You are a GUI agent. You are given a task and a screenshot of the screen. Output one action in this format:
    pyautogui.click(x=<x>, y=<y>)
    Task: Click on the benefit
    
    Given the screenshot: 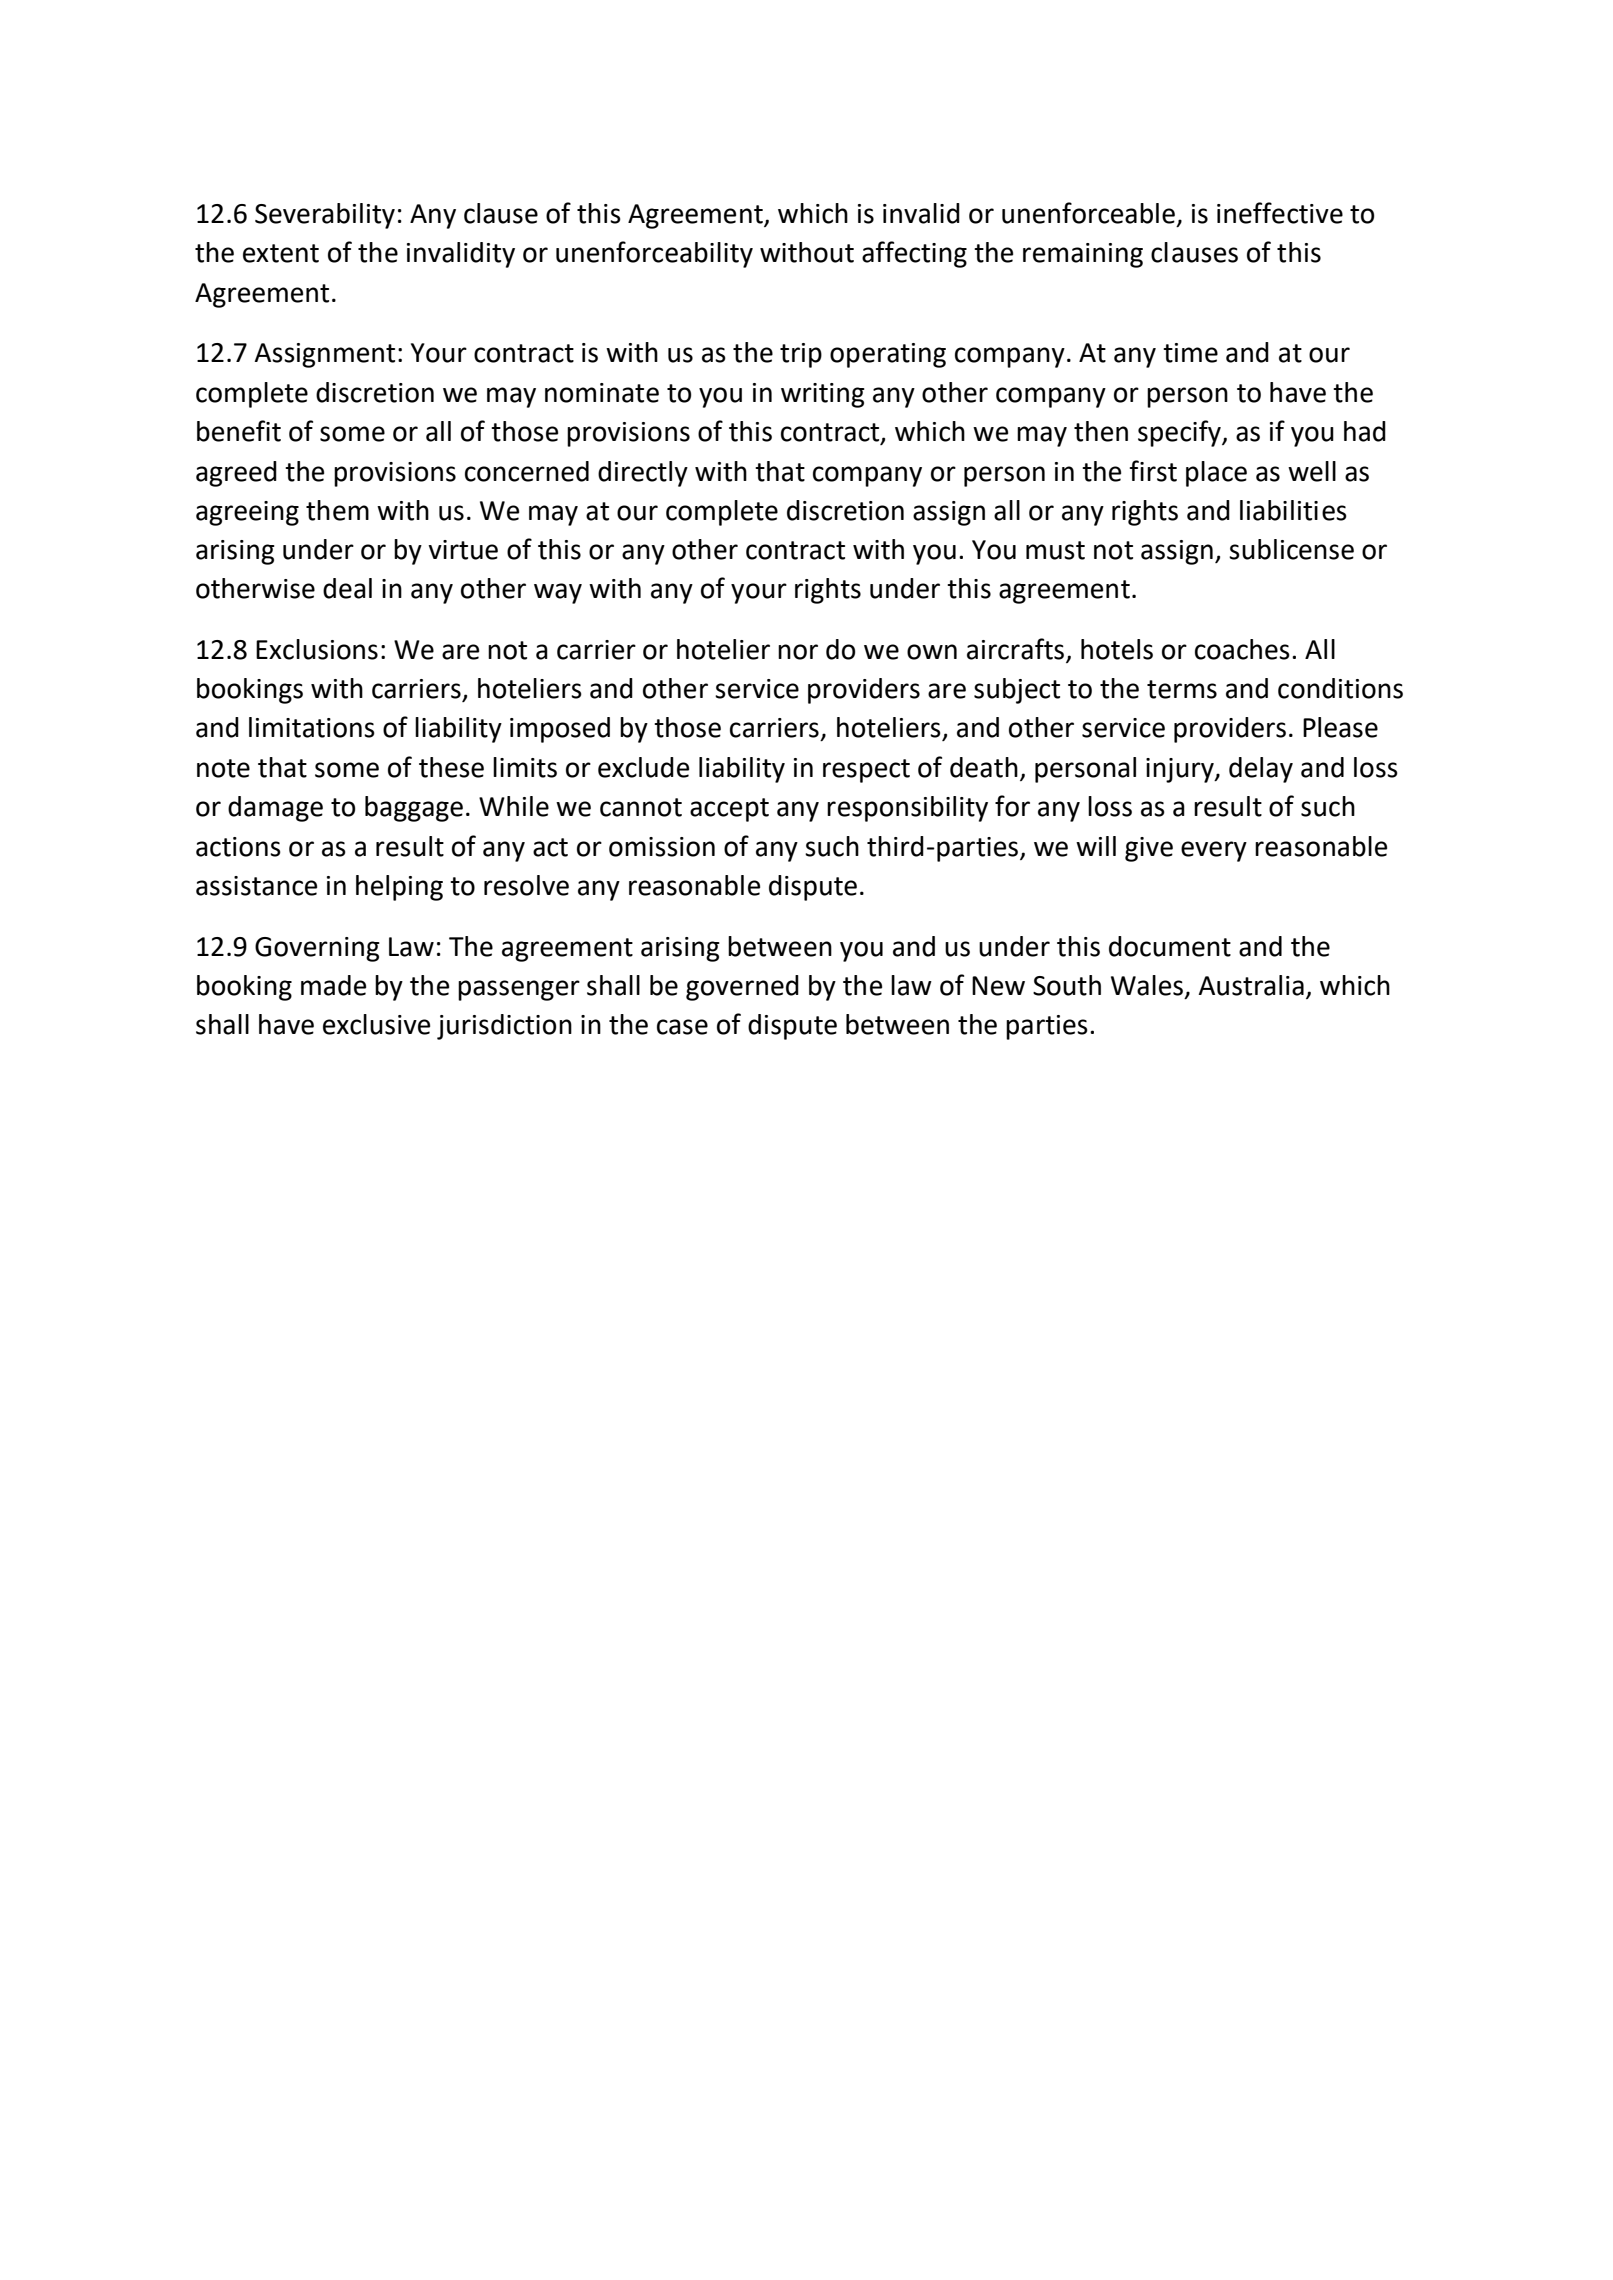 What is the action you would take?
    pyautogui.click(x=239, y=431)
